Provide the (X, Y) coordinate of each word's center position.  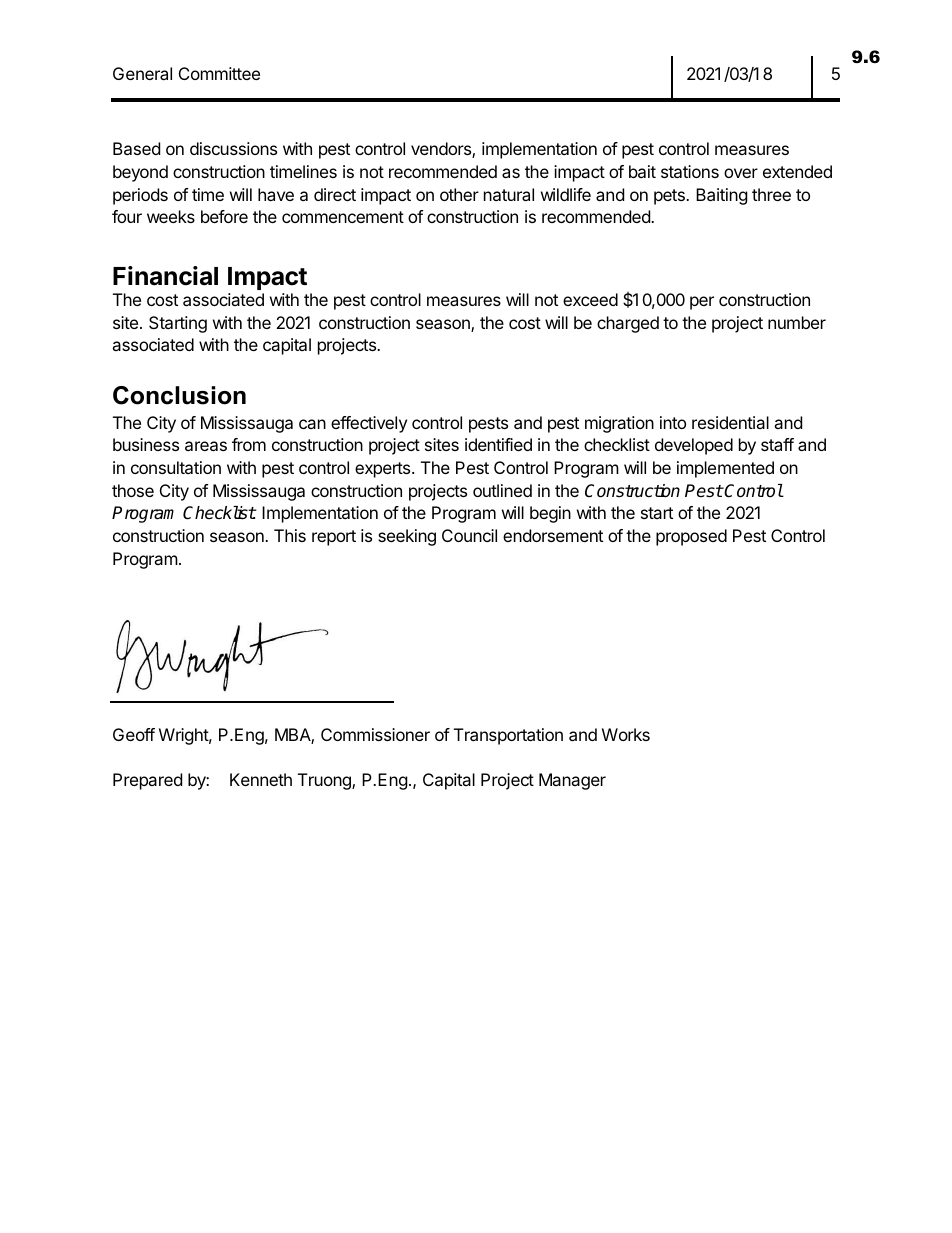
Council (469, 535)
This (290, 535)
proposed (691, 537)
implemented (725, 469)
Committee (219, 73)
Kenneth (261, 779)
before (224, 216)
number (797, 322)
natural (509, 194)
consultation (176, 467)
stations (690, 171)
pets (670, 197)
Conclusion (179, 395)
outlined (502, 490)
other (459, 194)
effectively (369, 424)
